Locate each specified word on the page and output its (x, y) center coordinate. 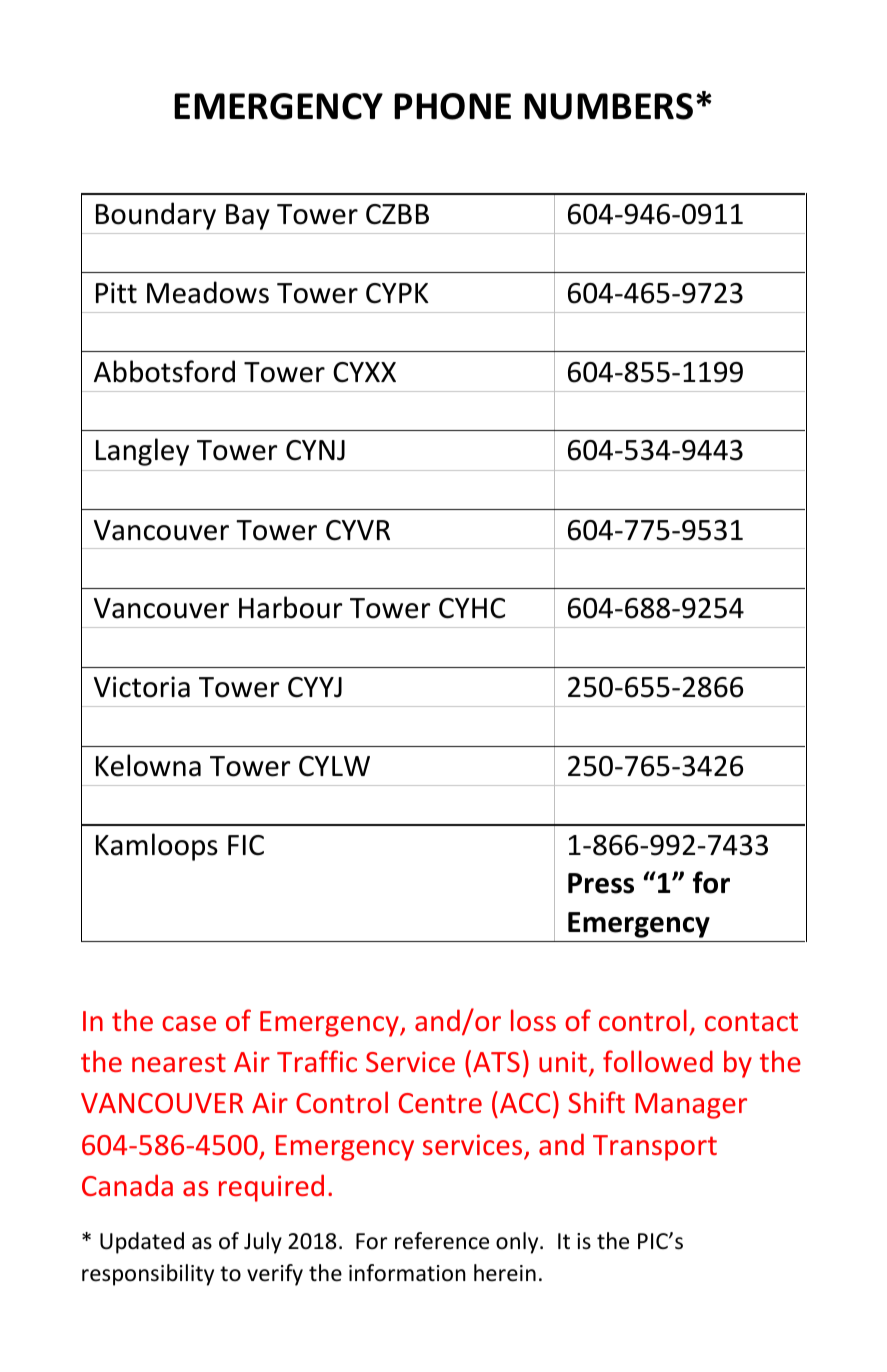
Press (601, 883)
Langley (142, 452)
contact (751, 1021)
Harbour (290, 607)
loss (533, 1020)
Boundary (156, 216)
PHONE (452, 106)
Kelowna (148, 765)
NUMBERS (608, 106)
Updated (142, 1243)
